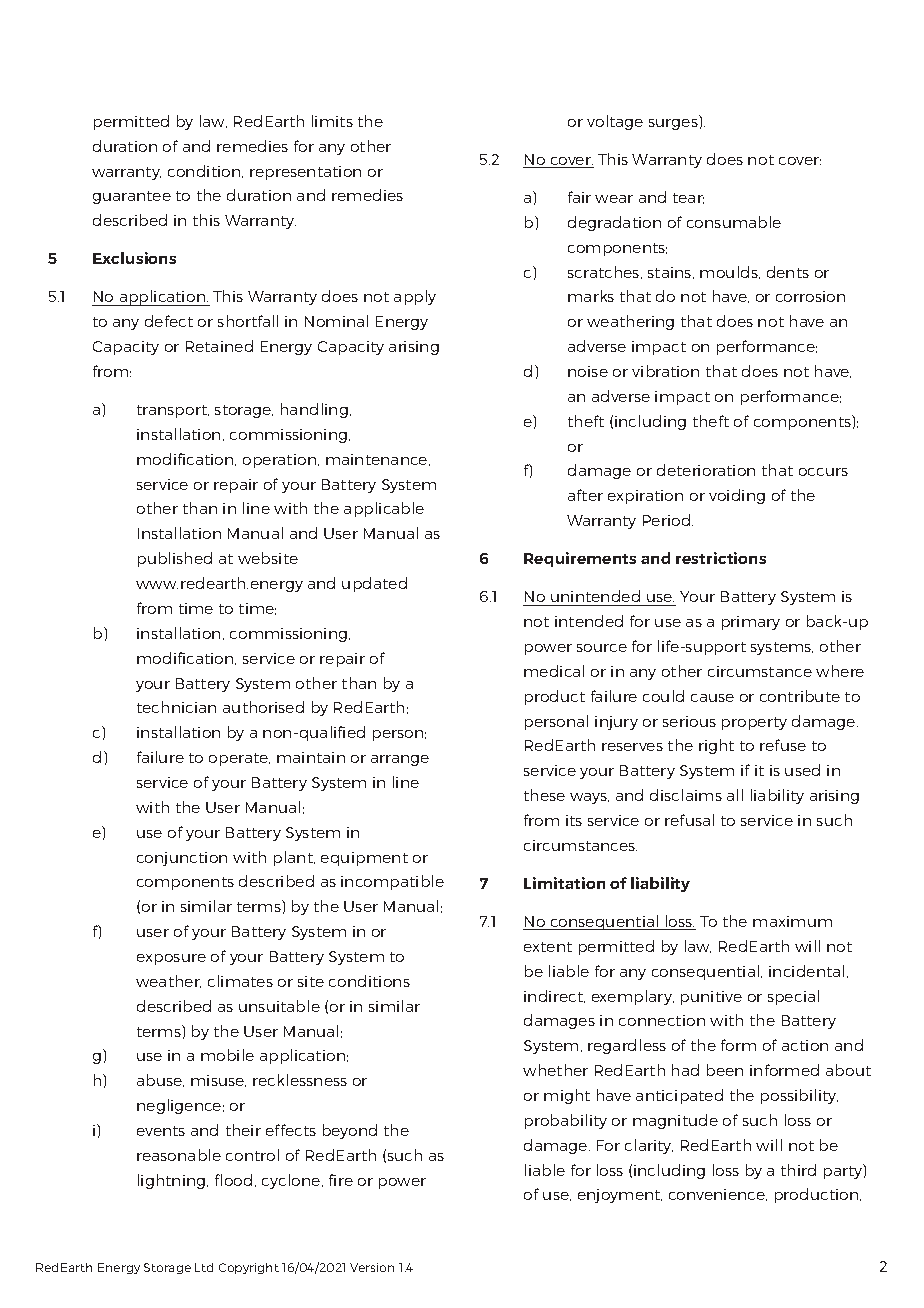  I want to click on voiding, so click(737, 496).
